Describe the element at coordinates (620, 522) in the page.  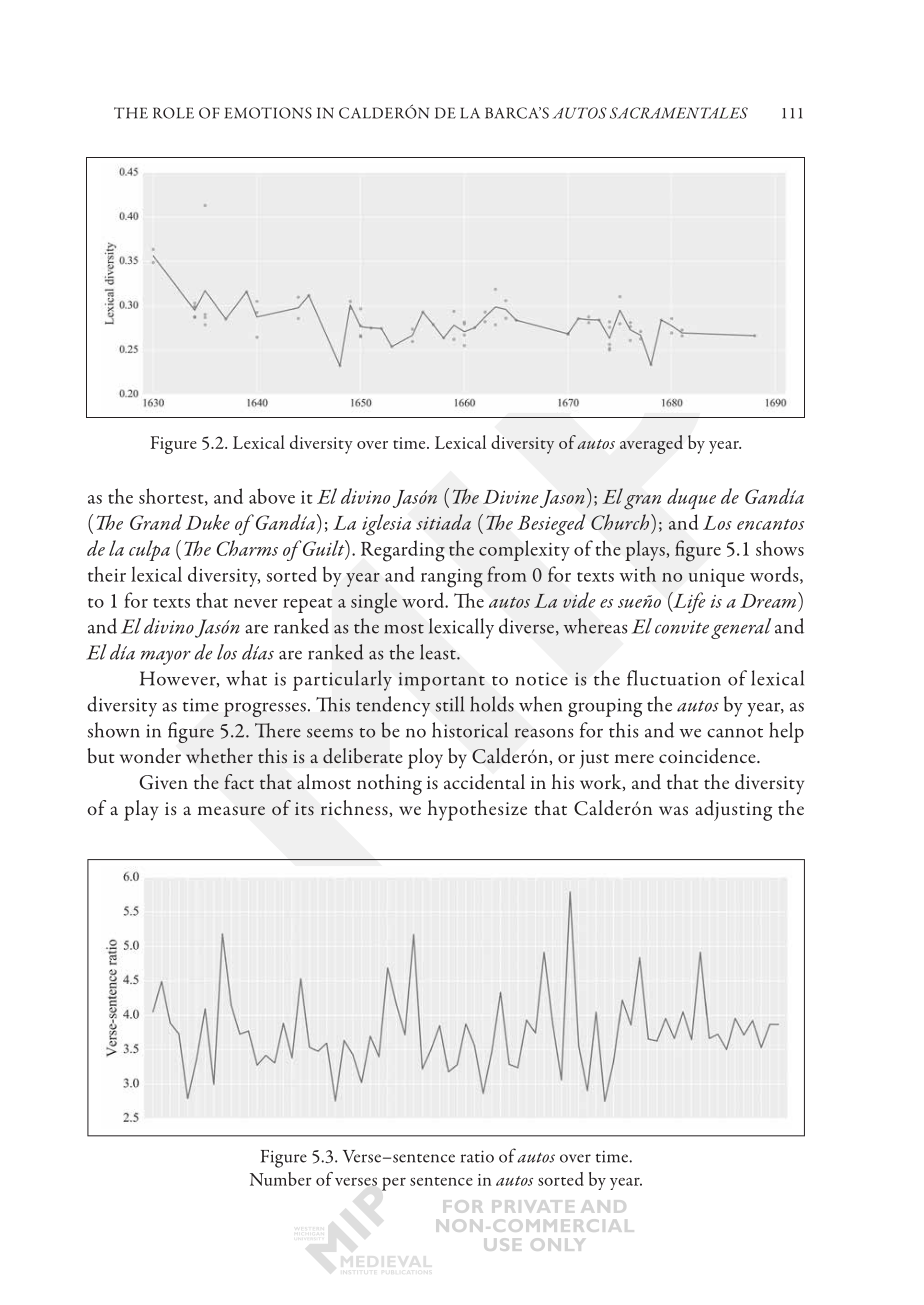
I see `Church` at that location.
